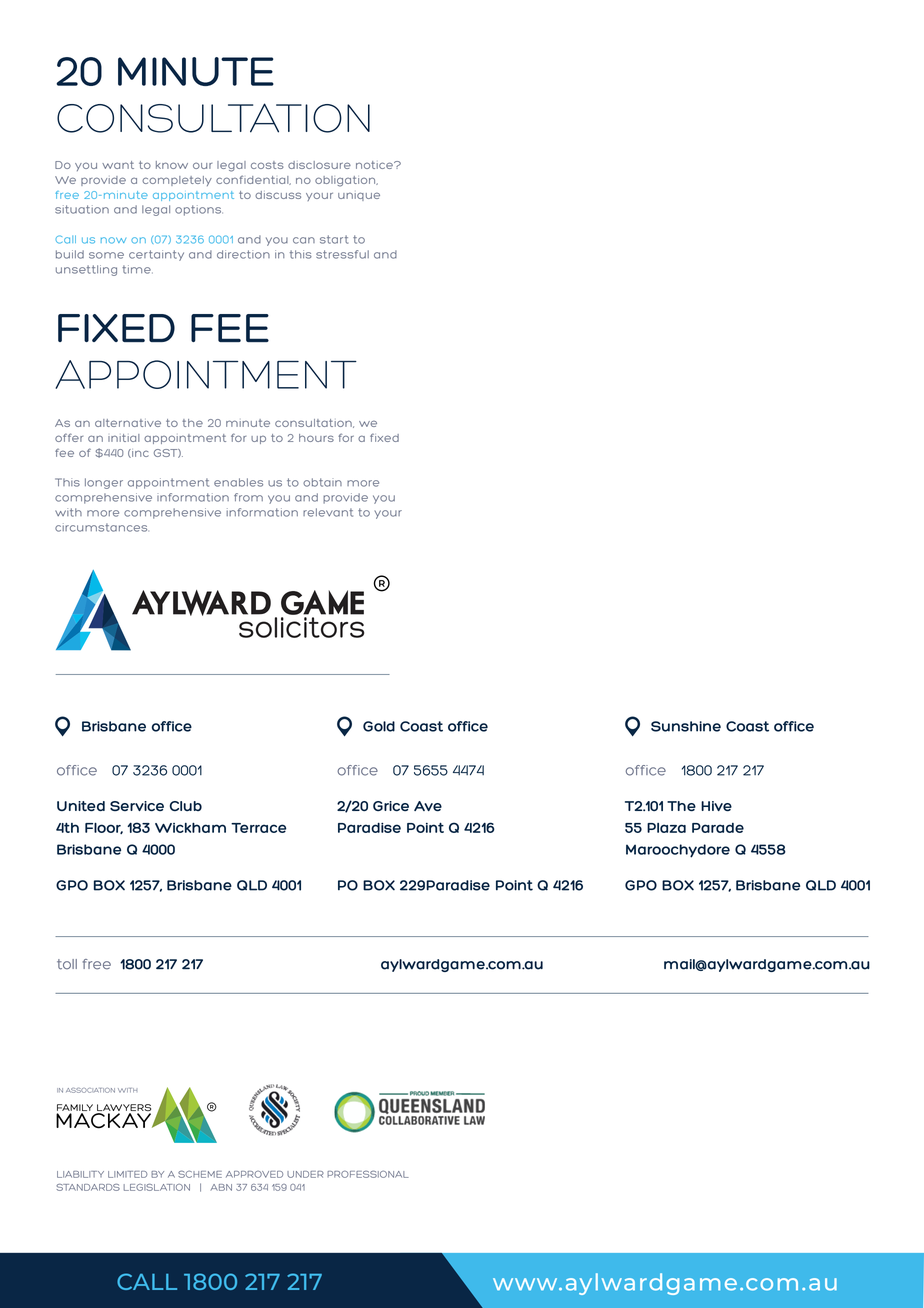 This screenshot has width=924, height=1308. Describe the element at coordinates (101, 527) in the screenshot. I see `circumstances` at that location.
